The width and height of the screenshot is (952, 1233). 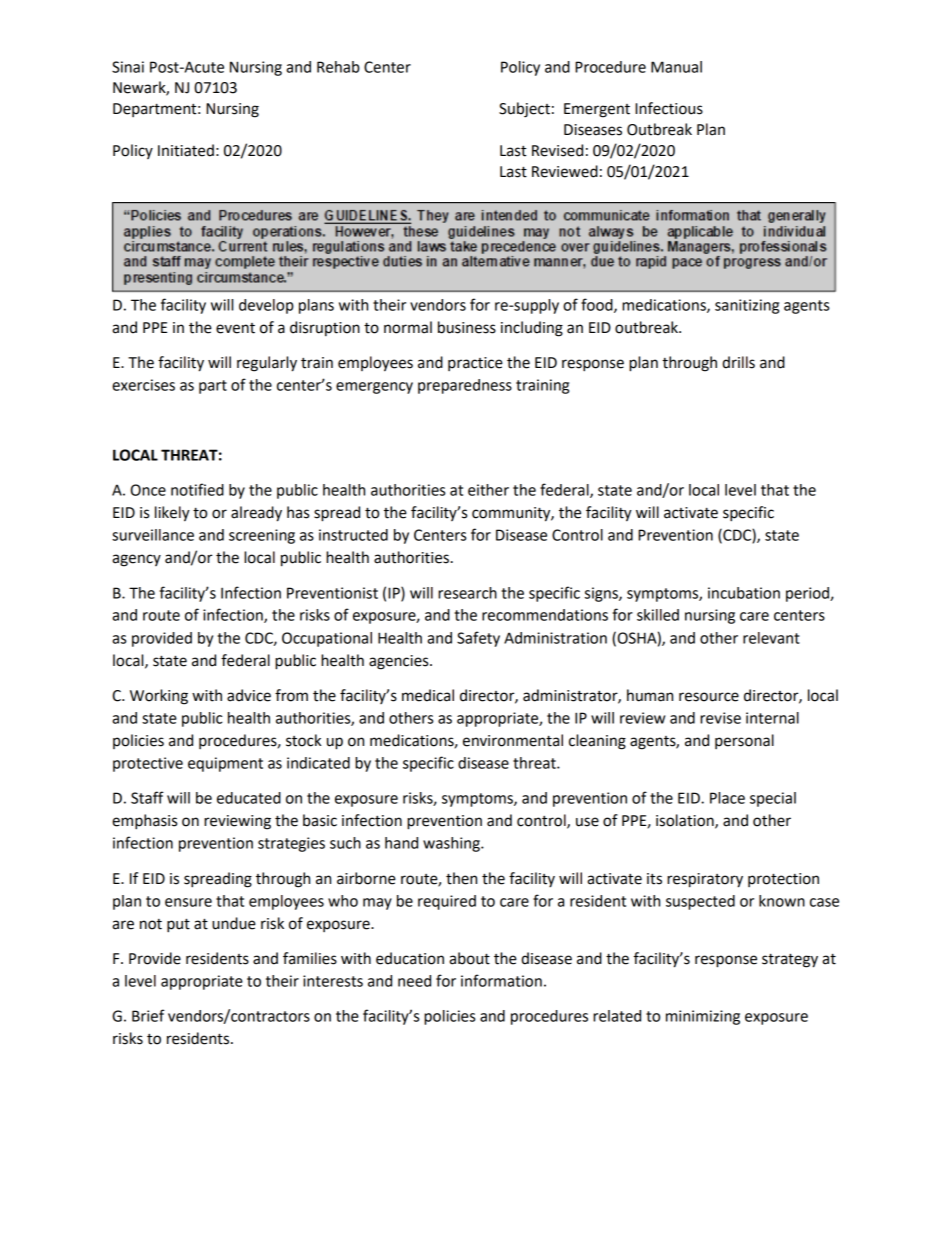 I want to click on incubation, so click(x=744, y=593).
